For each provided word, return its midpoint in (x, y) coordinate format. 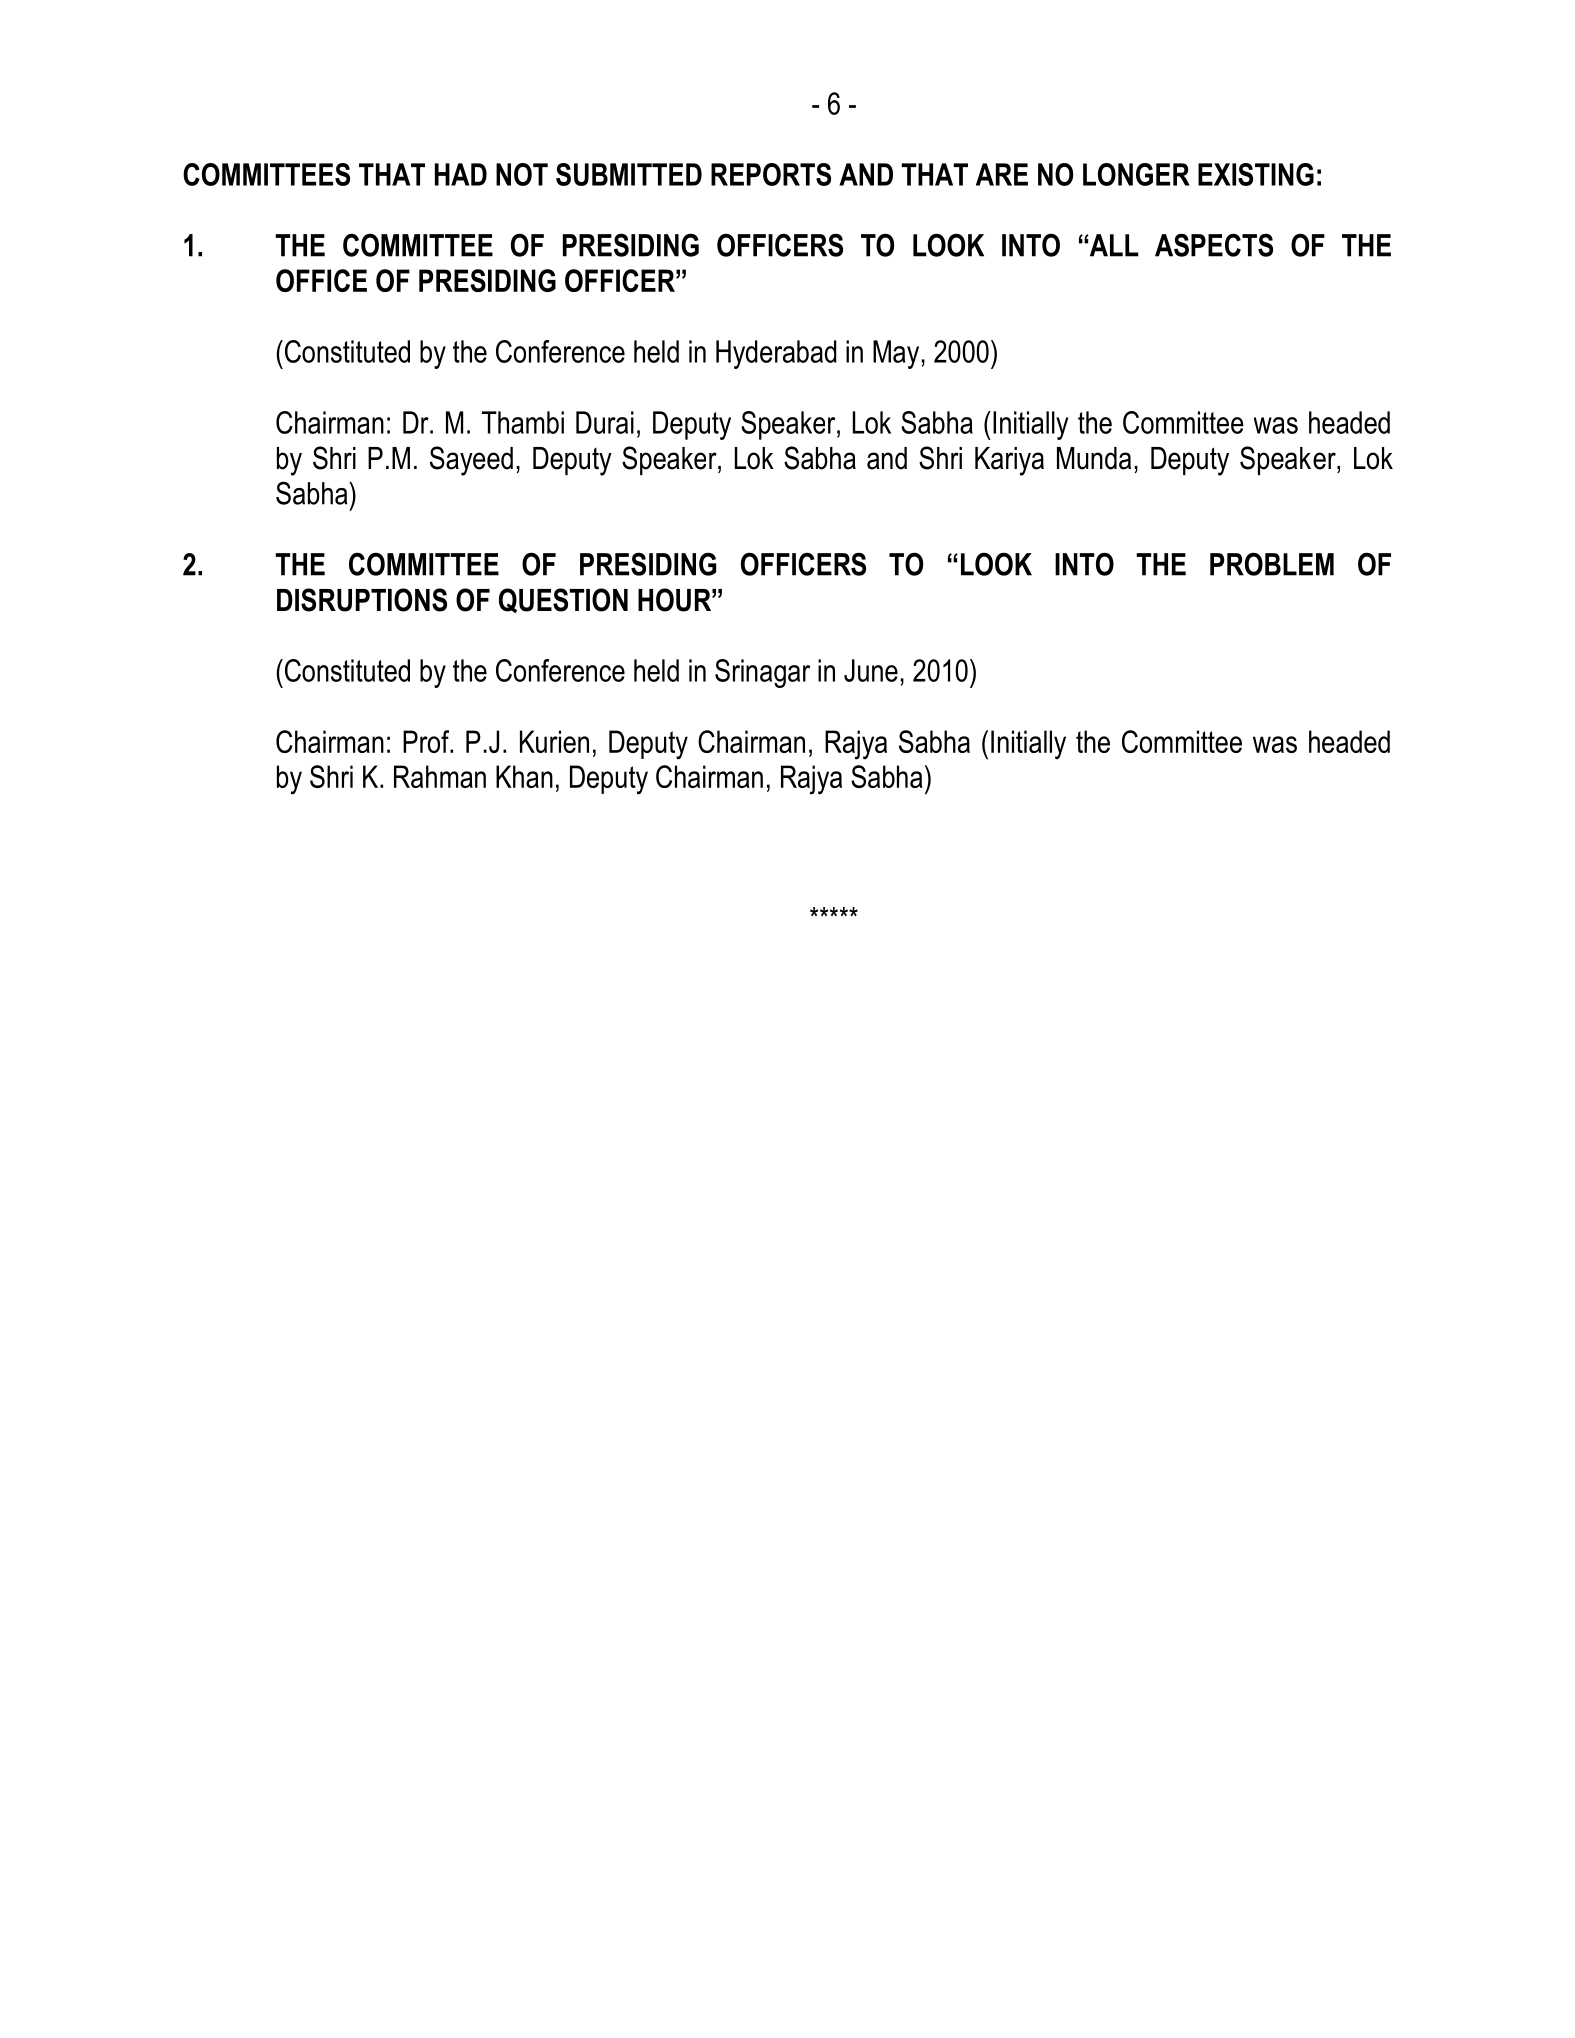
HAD (461, 174)
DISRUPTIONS (362, 600)
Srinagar (762, 673)
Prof (427, 741)
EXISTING (1256, 174)
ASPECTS (1214, 245)
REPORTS (771, 174)
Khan (524, 776)
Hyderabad (776, 354)
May (897, 354)
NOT (522, 174)
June (871, 670)
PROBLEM (1272, 564)
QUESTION (563, 600)
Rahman (440, 776)
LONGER (1136, 174)
